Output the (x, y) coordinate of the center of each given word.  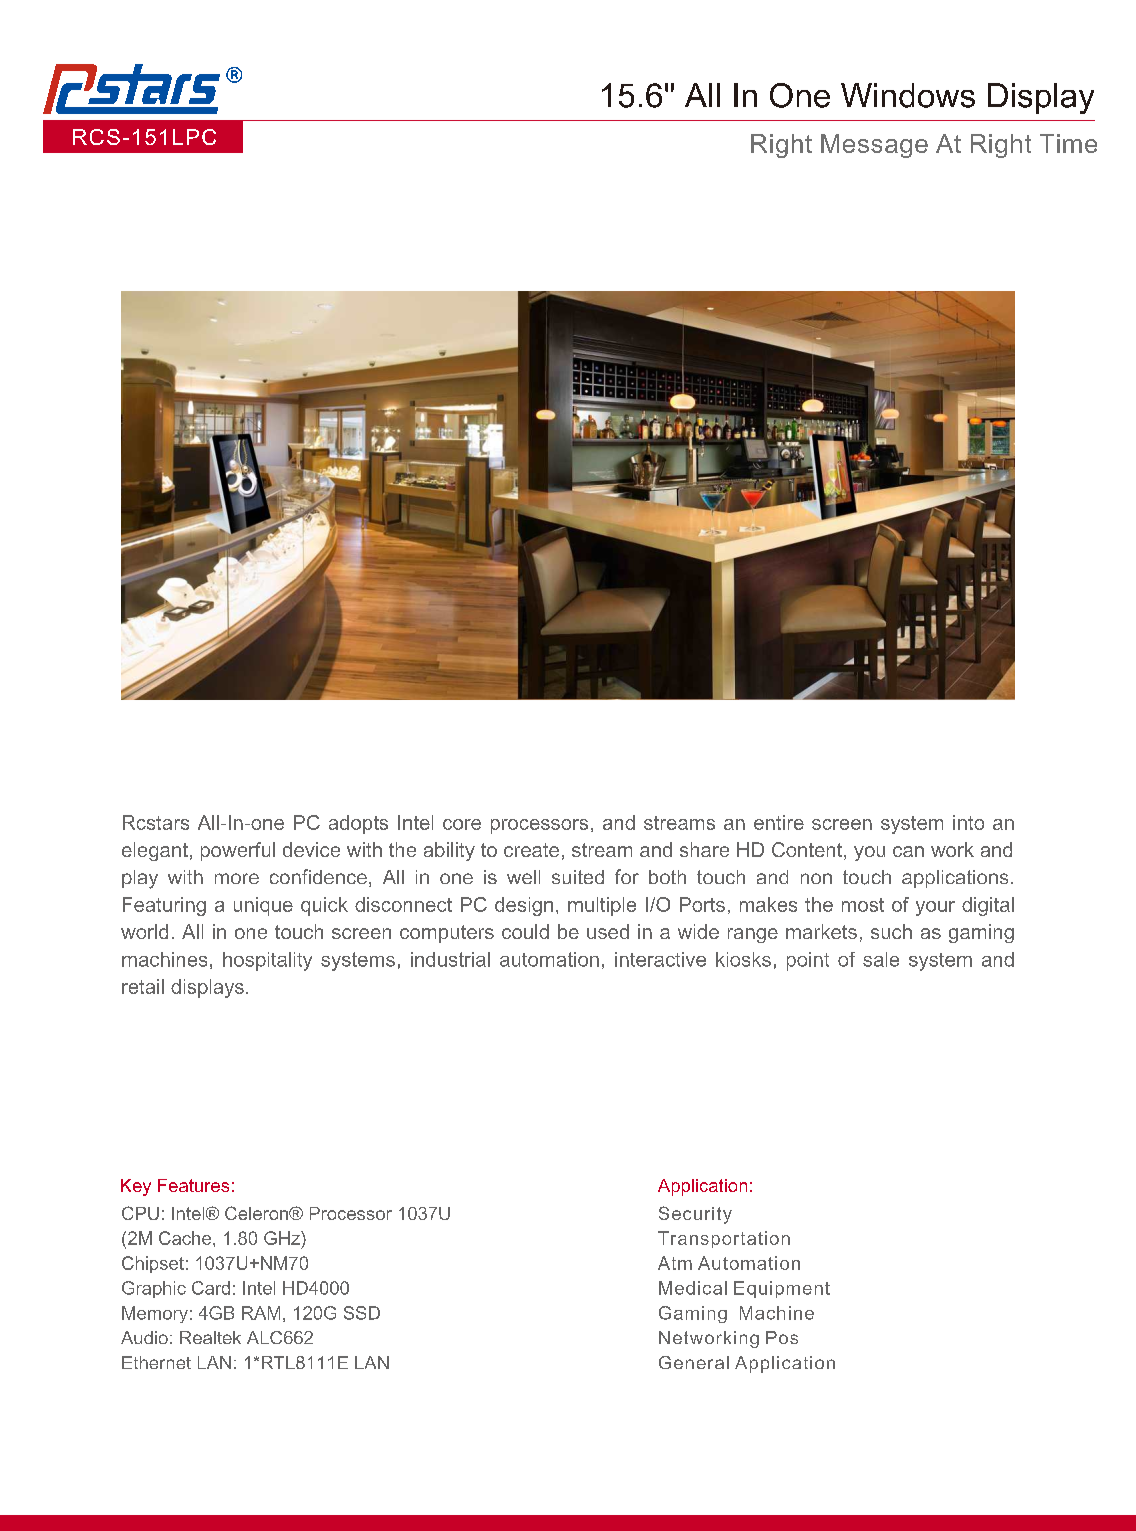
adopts (358, 824)
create (531, 850)
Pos (782, 1337)
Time (1068, 143)
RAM (261, 1313)
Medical (693, 1288)
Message (874, 146)
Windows (908, 95)
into (968, 822)
